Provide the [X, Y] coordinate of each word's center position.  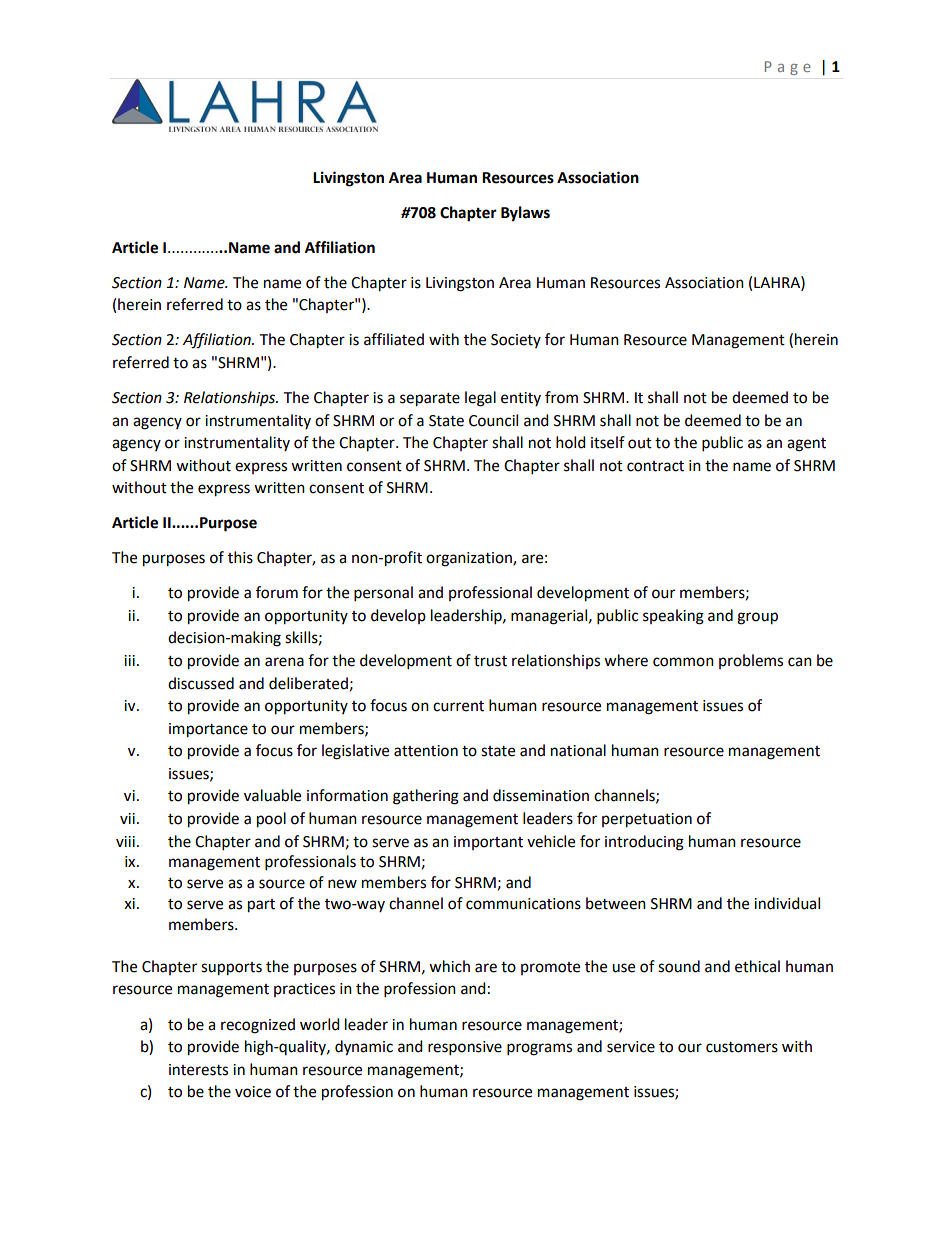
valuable [272, 795]
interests [198, 1070]
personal [383, 594]
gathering [426, 797]
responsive [465, 1048]
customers [742, 1047]
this [240, 557]
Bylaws [525, 214]
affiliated [394, 339]
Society [516, 341]
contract [655, 466]
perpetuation [647, 820]
